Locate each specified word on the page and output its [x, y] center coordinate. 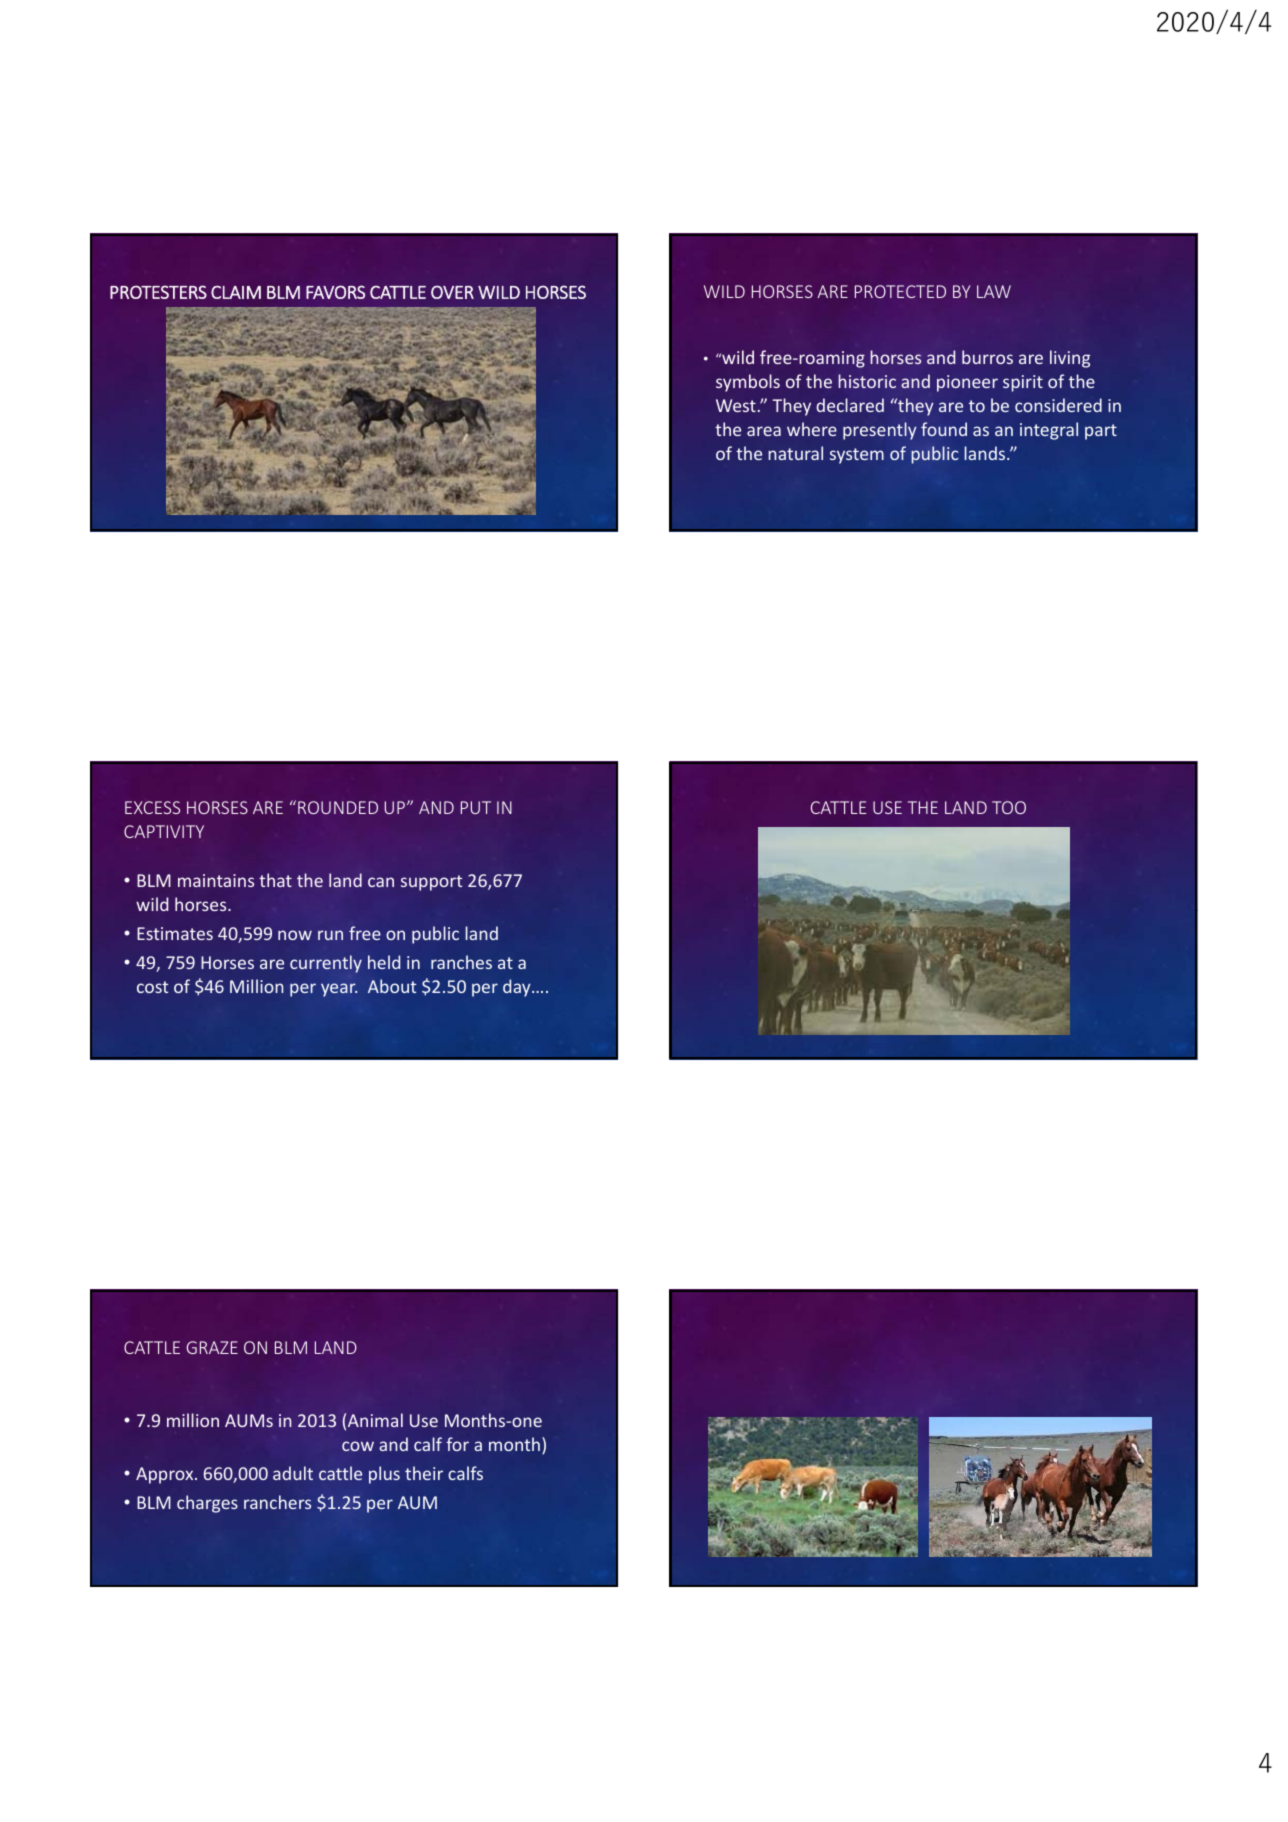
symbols [748, 383]
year [339, 990]
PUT [476, 807]
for [457, 1444]
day [518, 988]
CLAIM [236, 292]
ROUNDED [338, 807]
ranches [461, 962]
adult [293, 1473]
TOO [1009, 807]
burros [987, 357]
